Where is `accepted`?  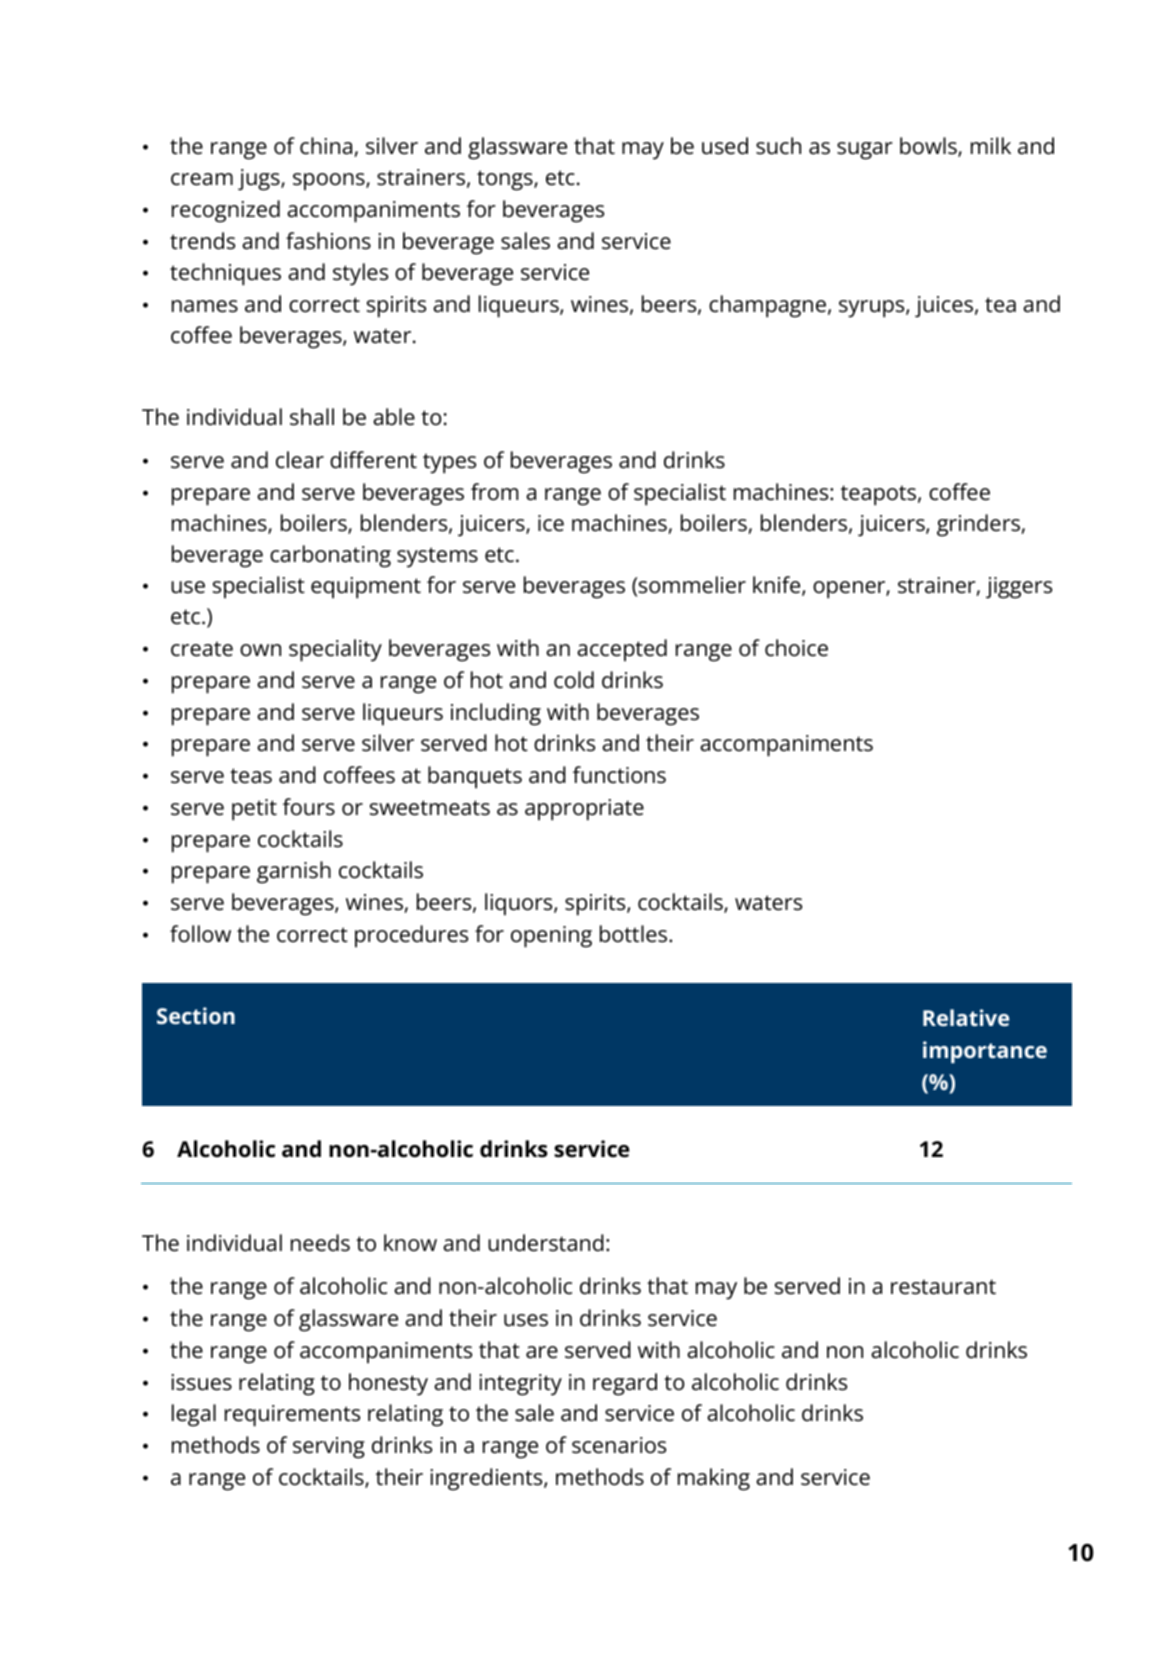 accepted is located at coordinates (622, 650).
